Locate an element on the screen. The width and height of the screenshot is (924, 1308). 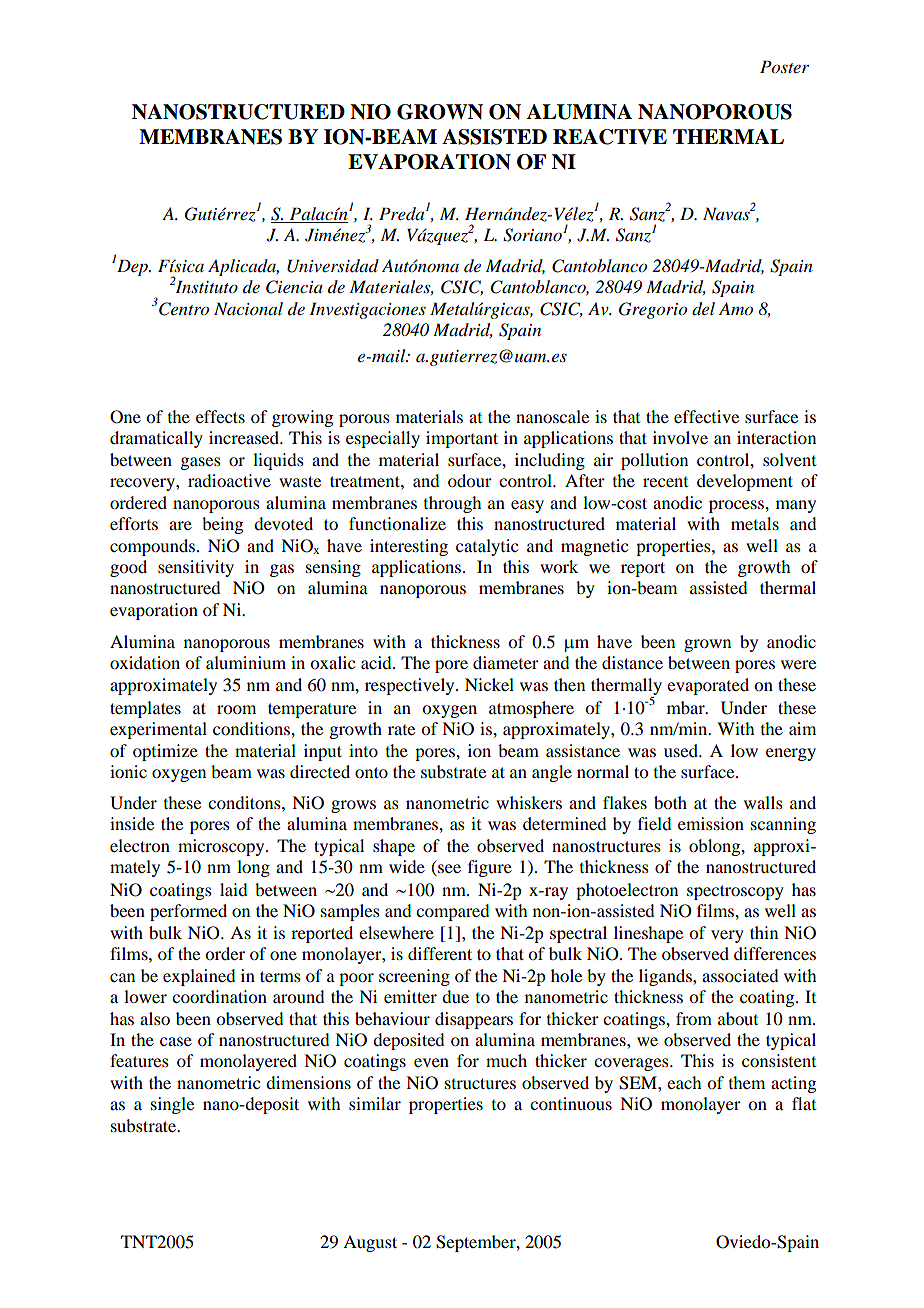
flat is located at coordinates (804, 1103).
